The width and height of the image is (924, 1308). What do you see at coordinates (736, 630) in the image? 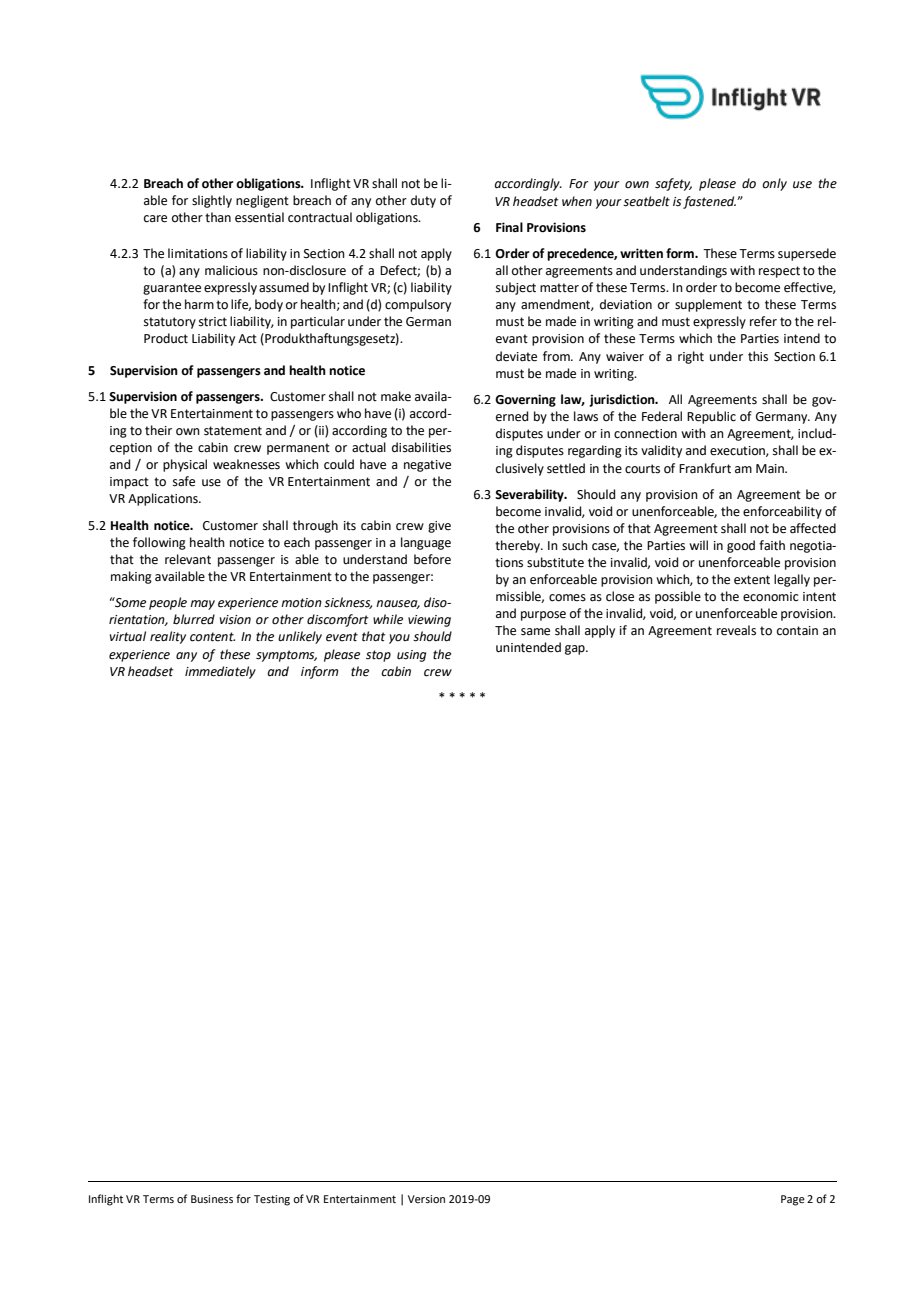
I see `reveals` at bounding box center [736, 630].
